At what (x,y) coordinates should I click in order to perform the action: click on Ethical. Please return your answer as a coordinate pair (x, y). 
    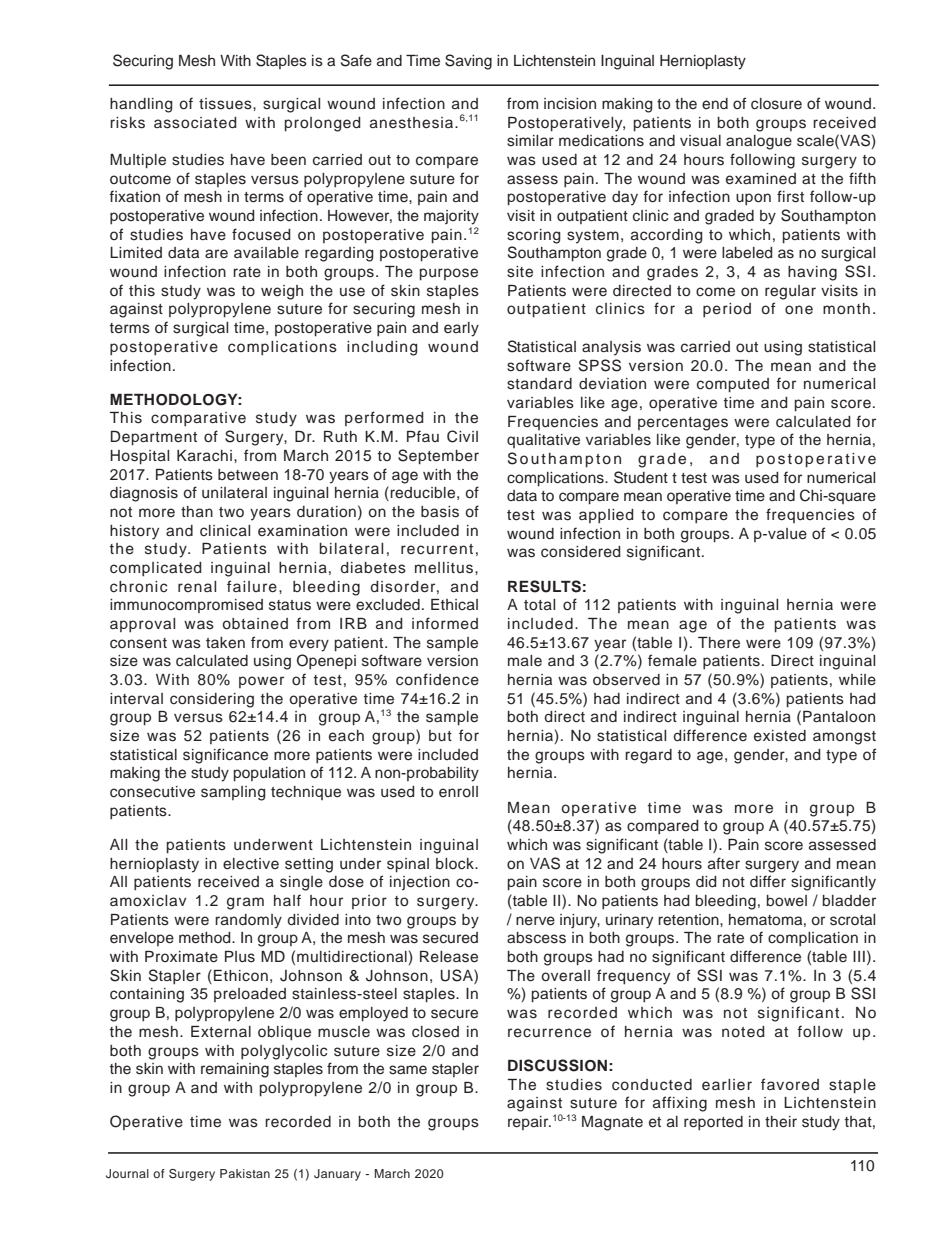
    Looking at the image, I should click on (454, 604).
